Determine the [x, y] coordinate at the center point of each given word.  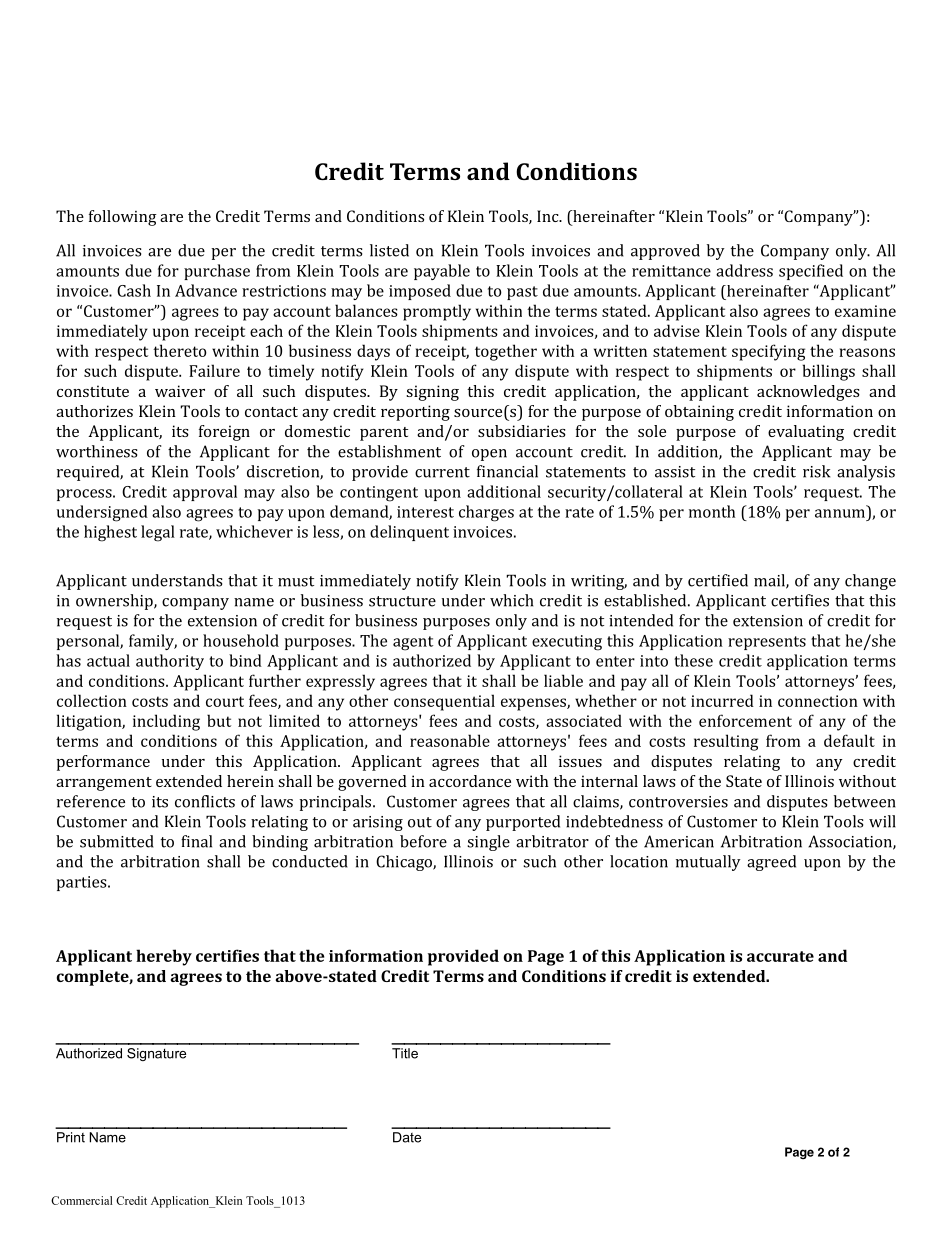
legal [158, 533]
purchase [217, 272]
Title [405, 1053]
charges [486, 513]
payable [442, 272]
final [196, 841]
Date [407, 1137]
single [488, 843]
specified [811, 272]
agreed [771, 863]
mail [770, 581]
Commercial [81, 1200]
